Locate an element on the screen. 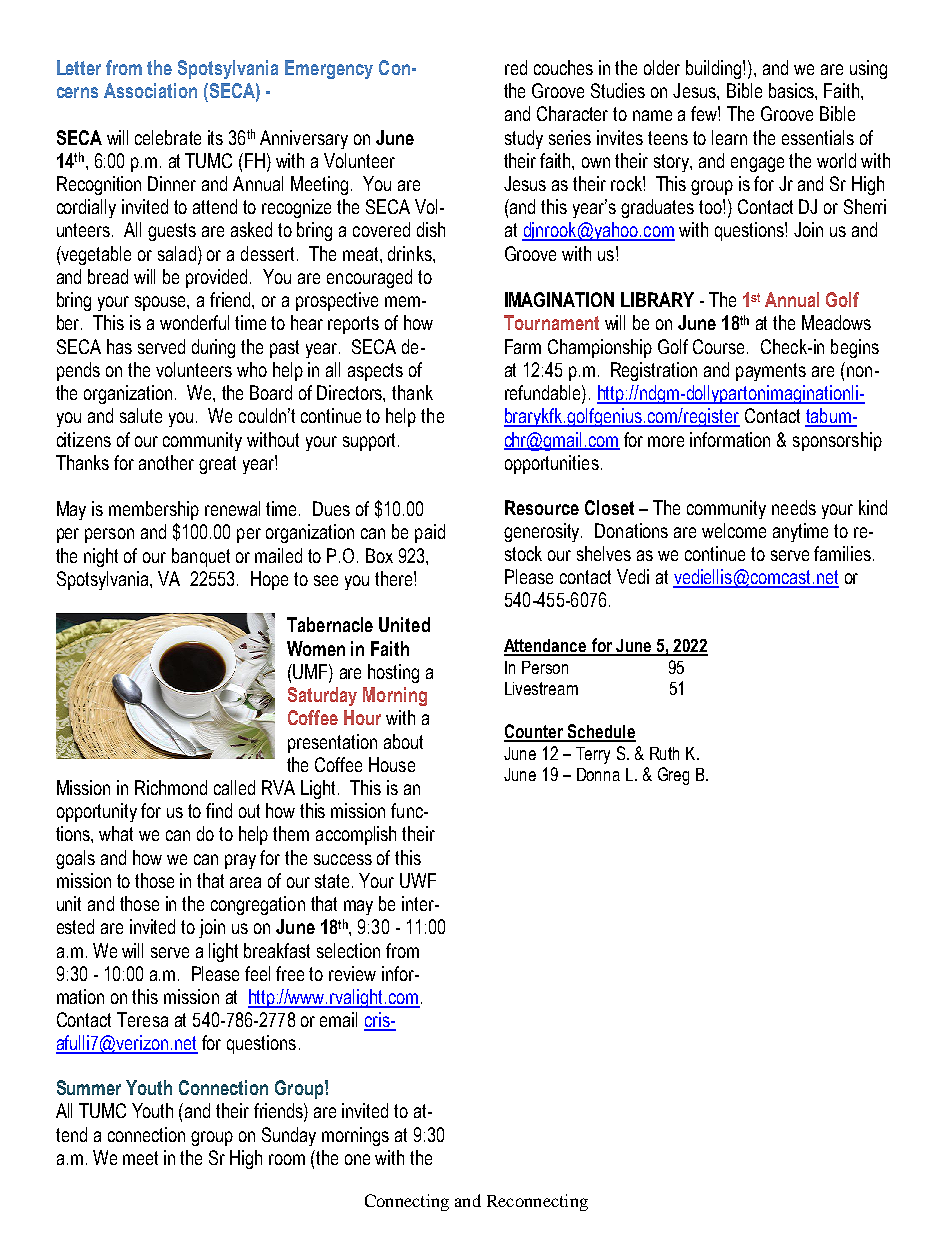  House is located at coordinates (392, 764).
